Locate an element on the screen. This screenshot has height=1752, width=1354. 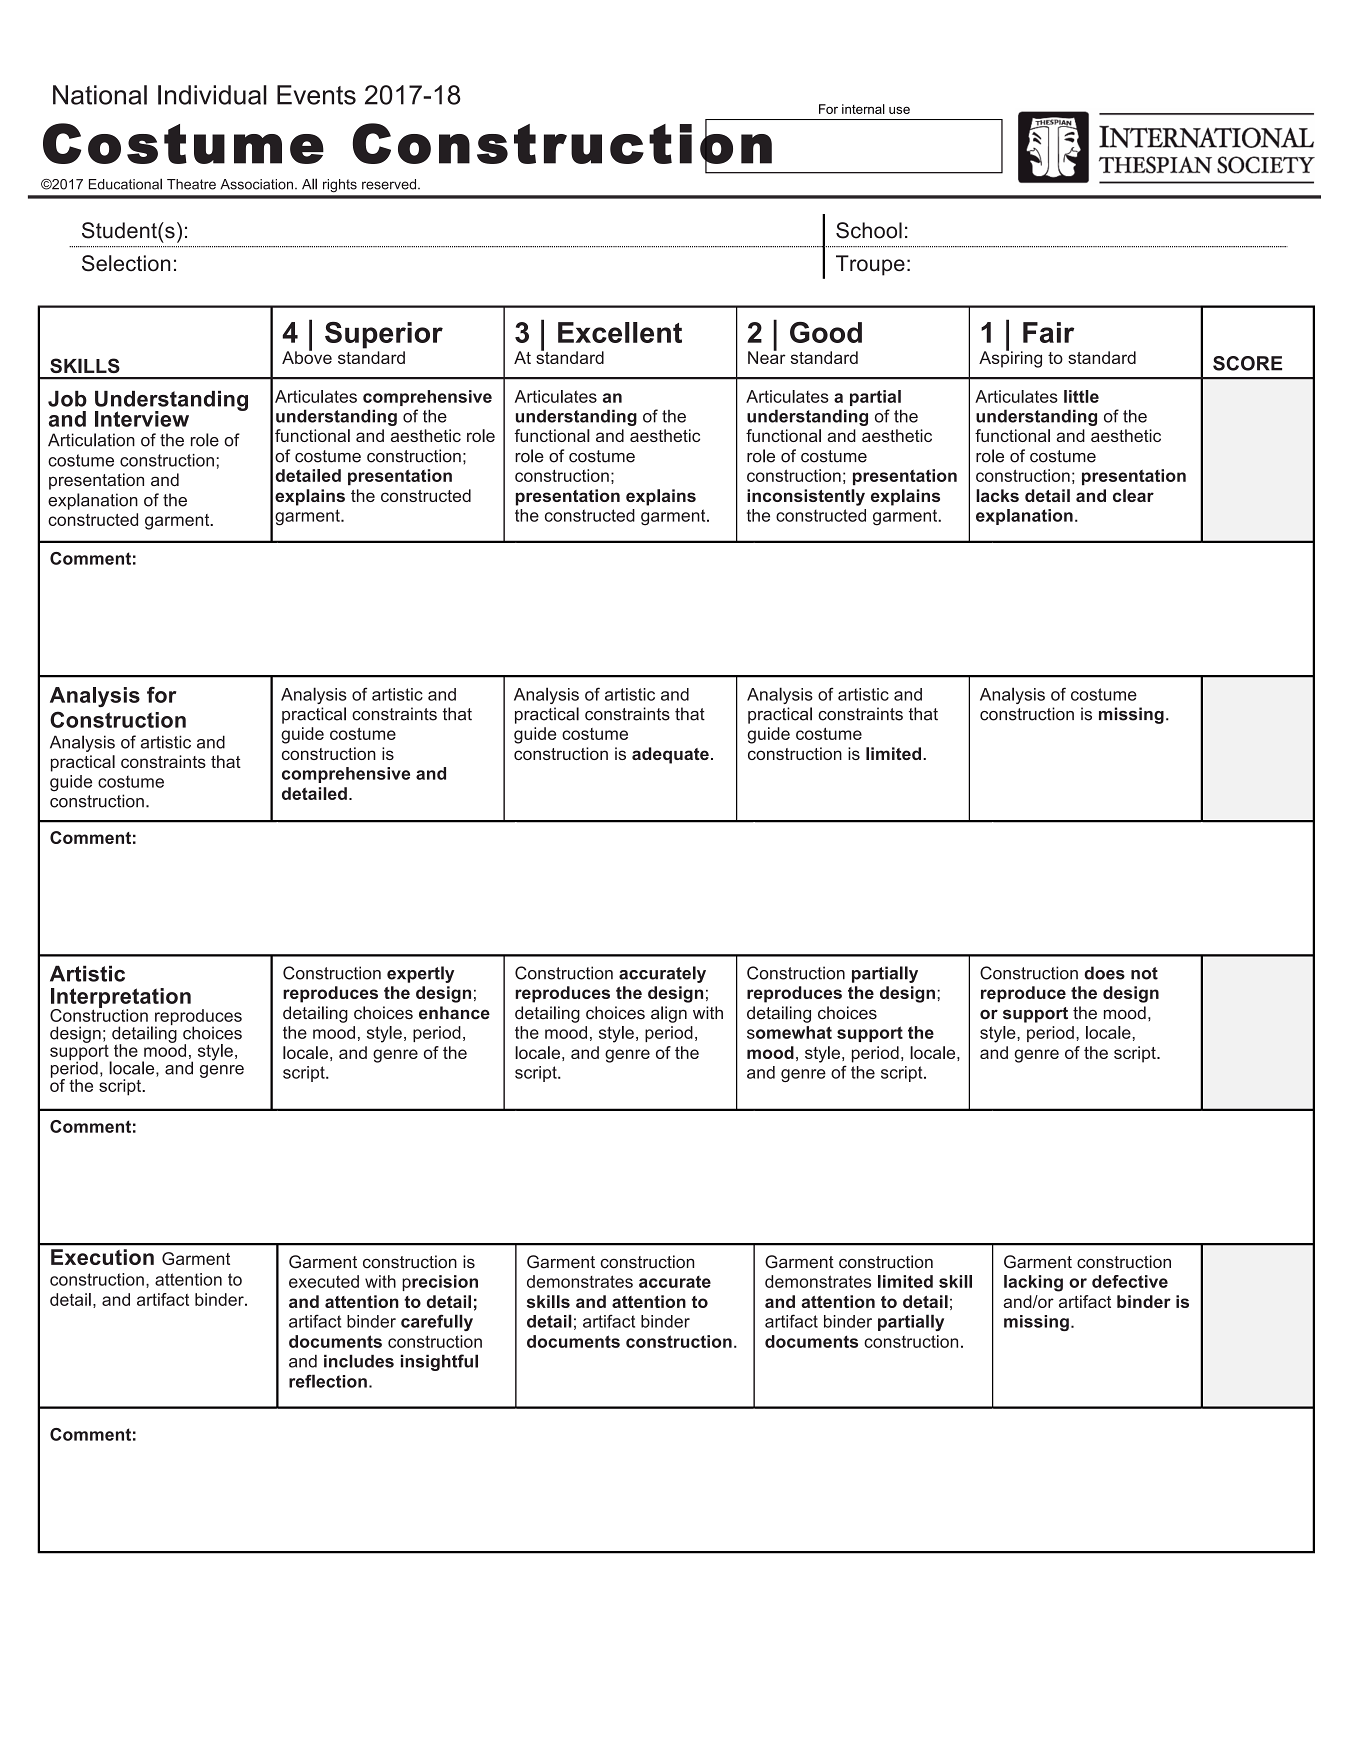
insightful is located at coordinates (439, 1362).
